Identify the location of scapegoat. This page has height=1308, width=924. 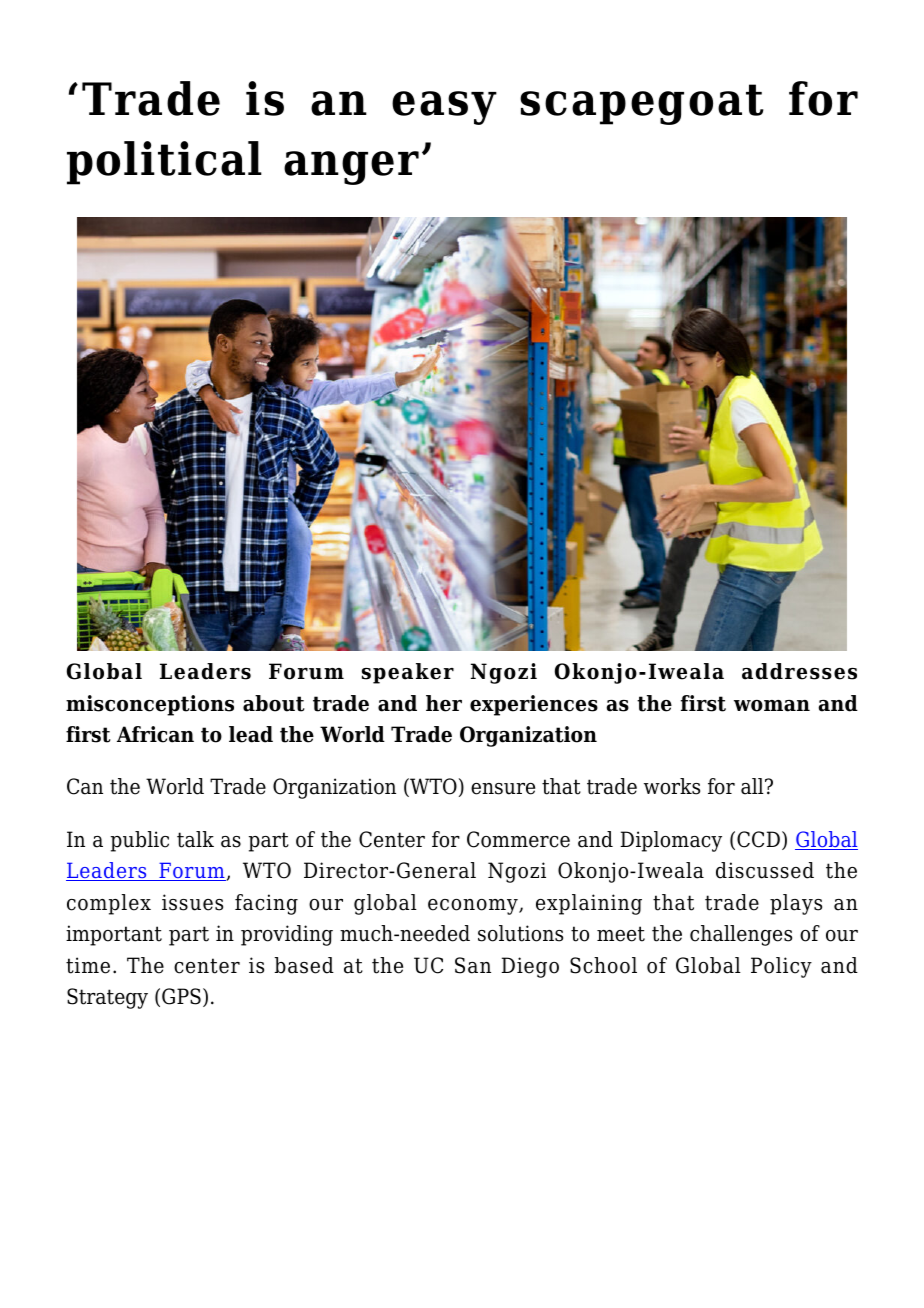
(641, 104).
